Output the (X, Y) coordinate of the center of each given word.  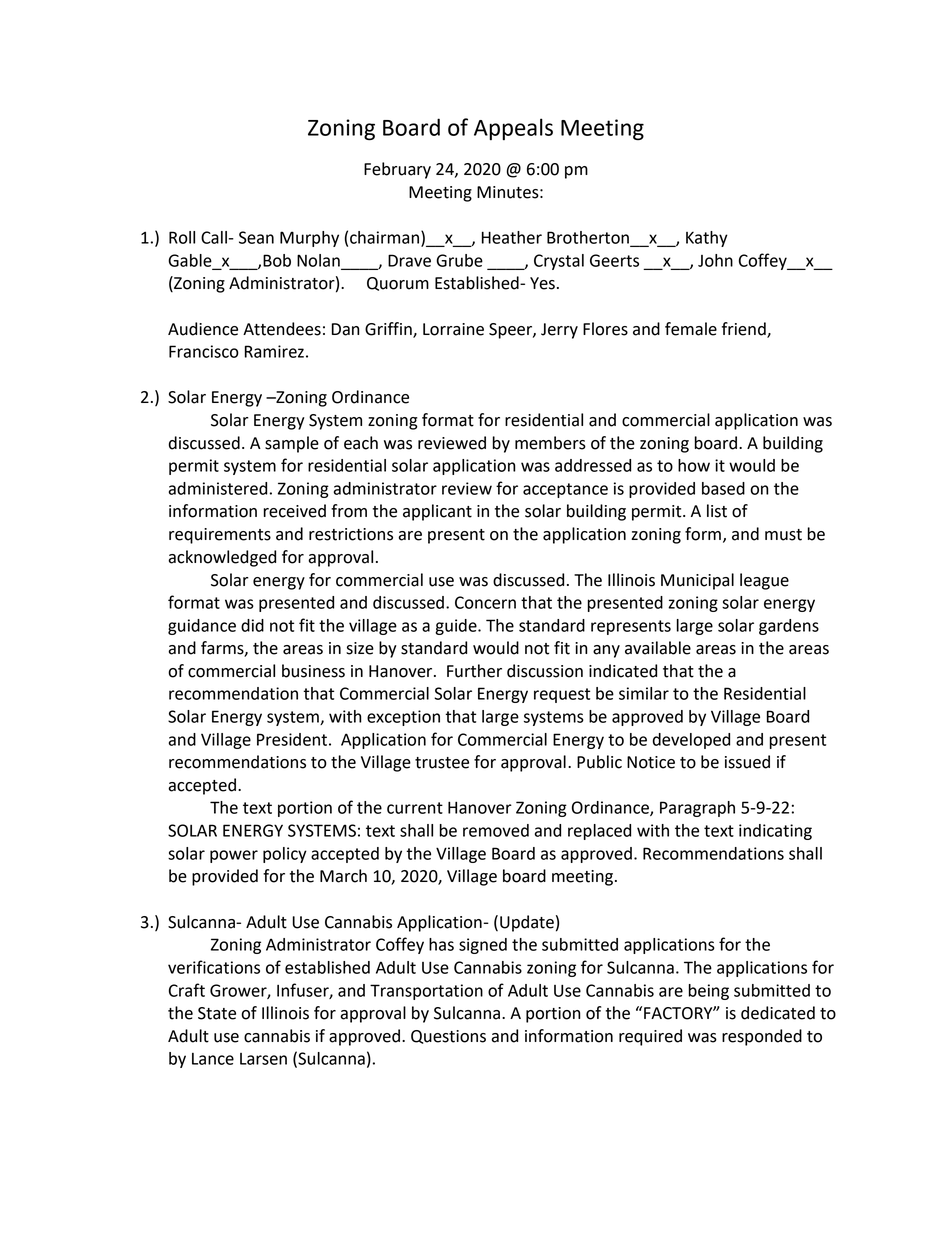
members (550, 443)
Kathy (707, 239)
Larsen (263, 1059)
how (694, 465)
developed (691, 741)
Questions (448, 1037)
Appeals (513, 129)
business (313, 671)
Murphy (309, 239)
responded (762, 1037)
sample (292, 444)
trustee (442, 763)
